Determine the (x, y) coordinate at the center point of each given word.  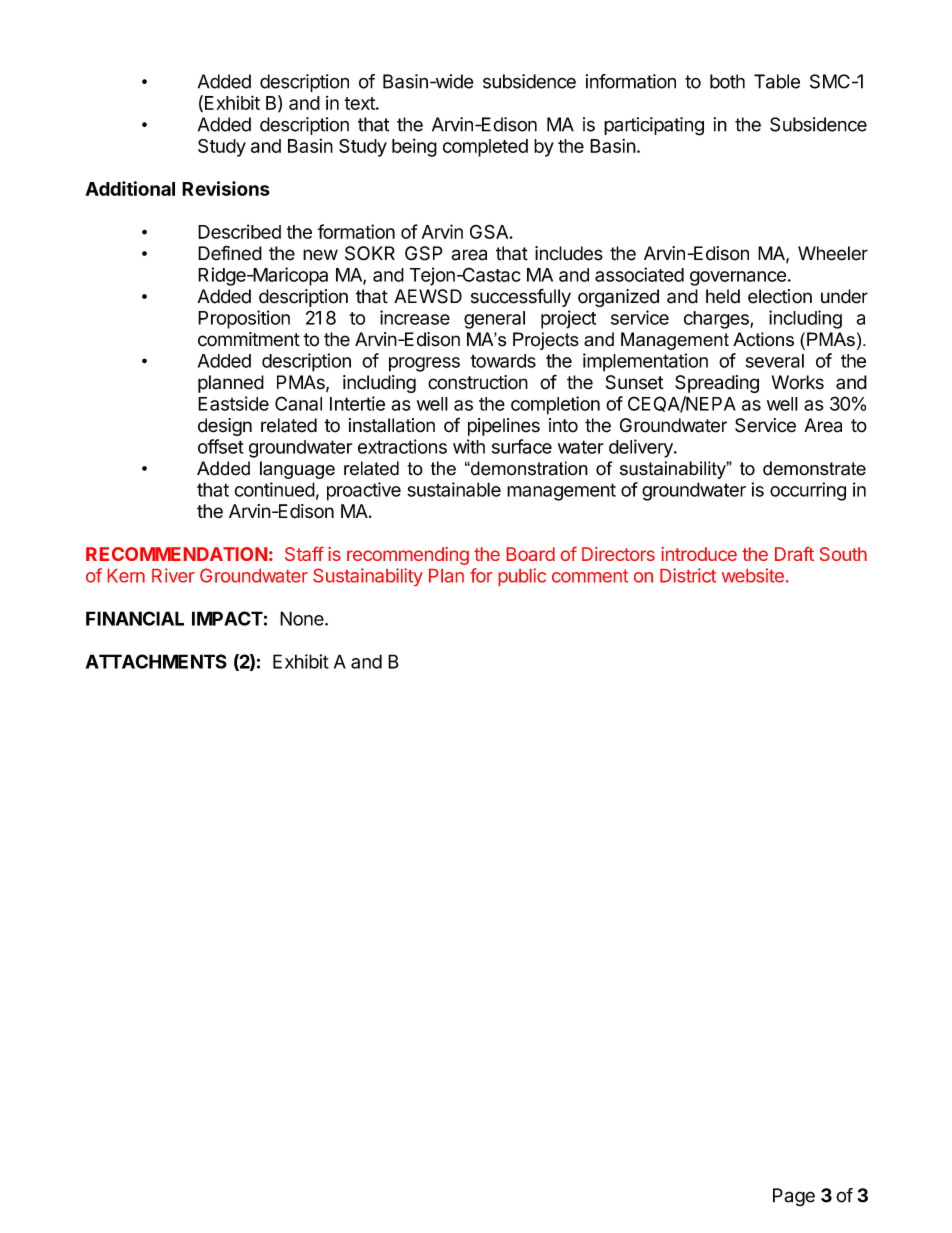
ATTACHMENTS (156, 661)
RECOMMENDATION (176, 554)
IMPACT (227, 618)
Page (794, 1197)
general (494, 320)
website (753, 575)
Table (777, 81)
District (688, 575)
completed (485, 148)
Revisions (226, 188)
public (522, 577)
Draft (794, 554)
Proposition (244, 319)
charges (717, 320)
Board (531, 554)
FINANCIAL (135, 618)
